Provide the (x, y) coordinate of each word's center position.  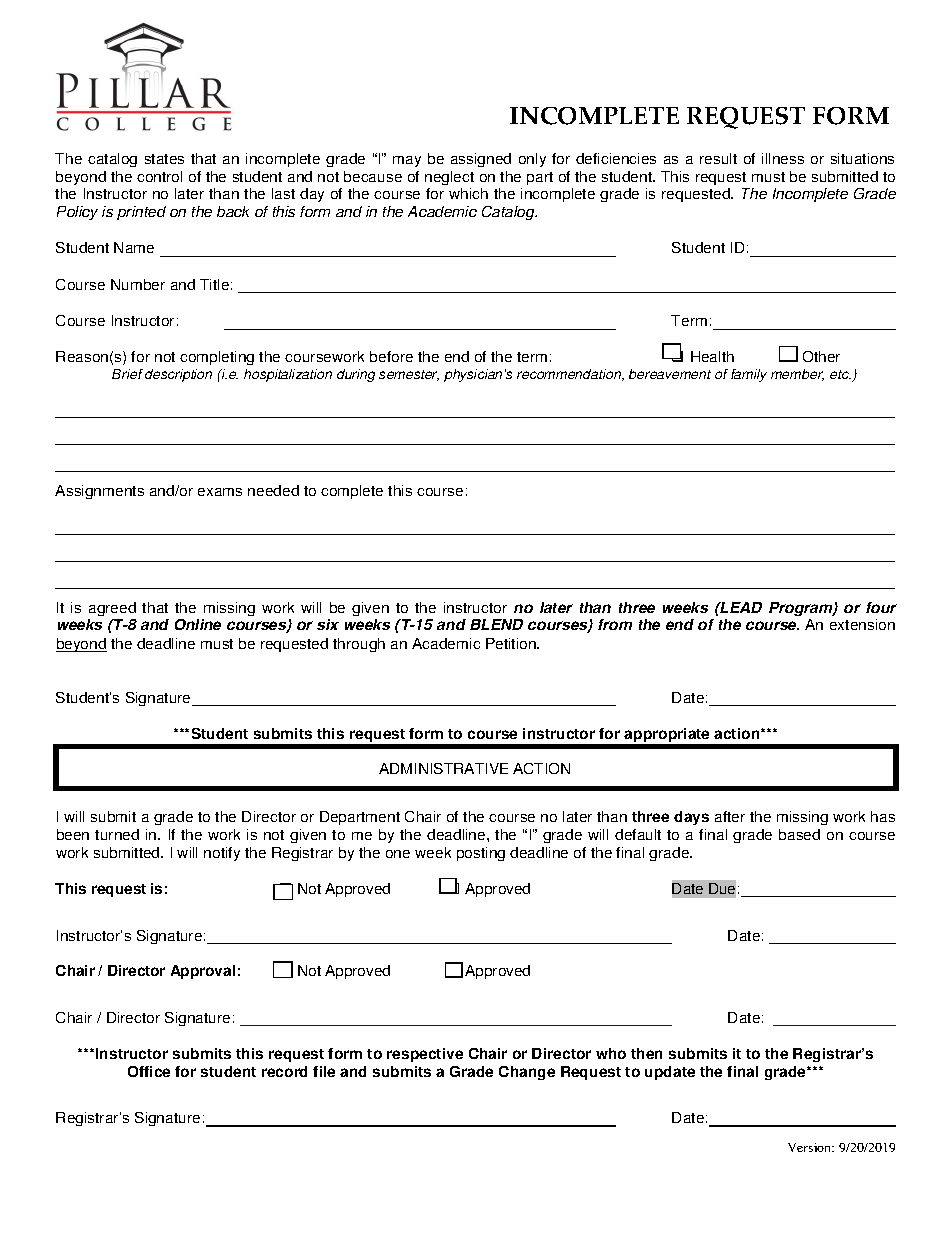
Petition (512, 643)
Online (198, 624)
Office (149, 1071)
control (159, 176)
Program (802, 609)
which (468, 193)
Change (527, 1073)
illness (783, 158)
